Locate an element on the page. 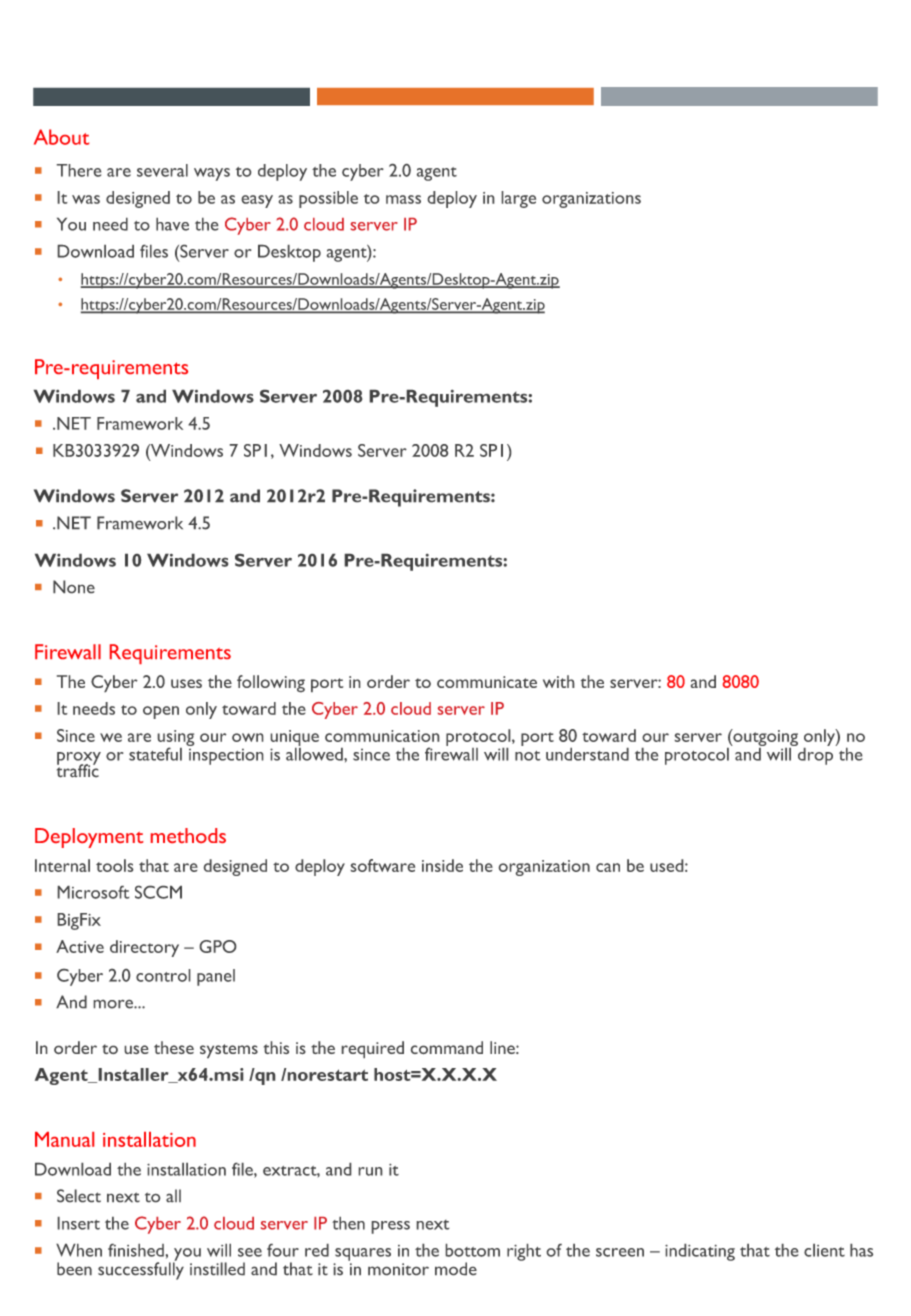  several is located at coordinates (162, 170).
